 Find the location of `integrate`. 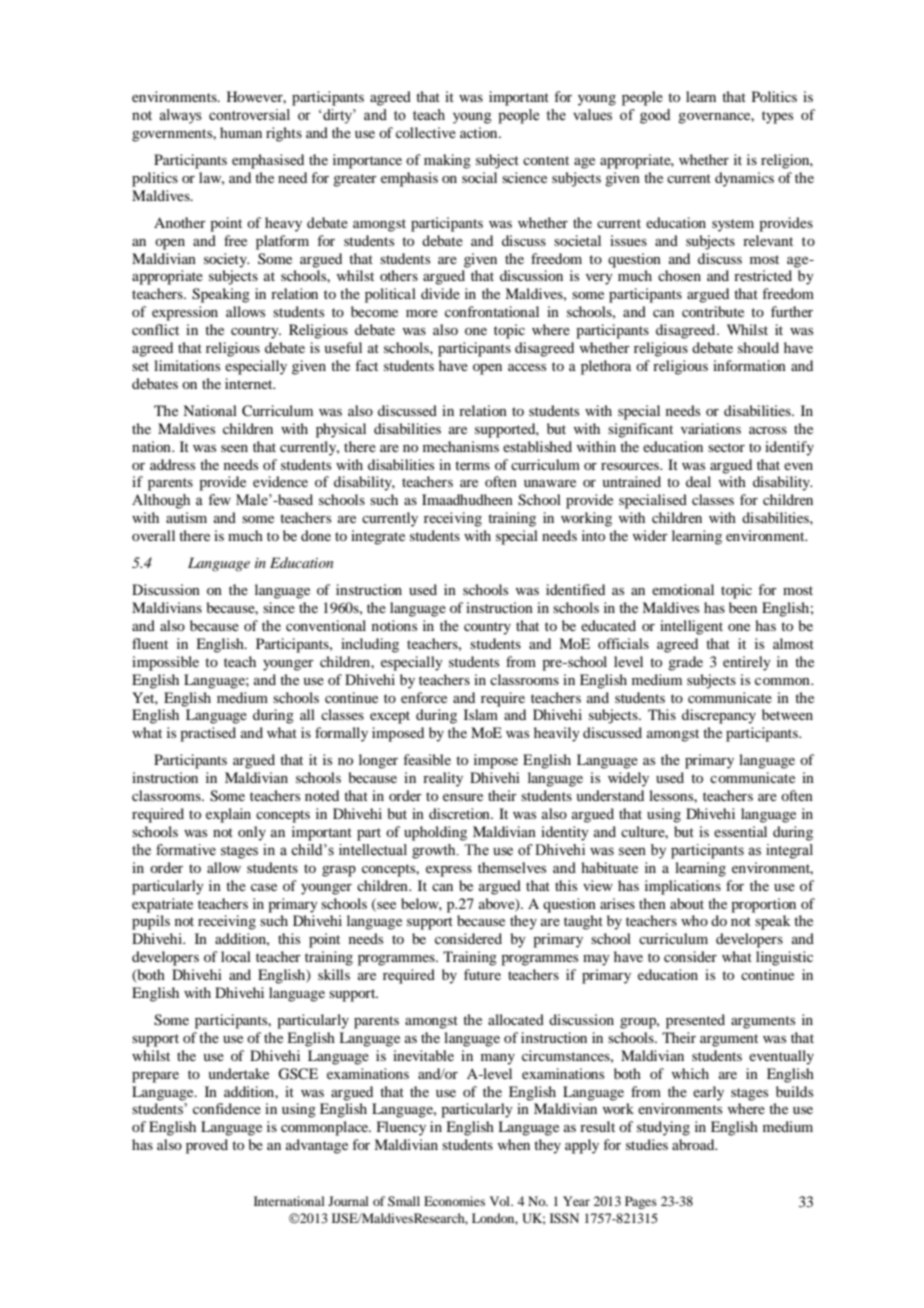

integrate is located at coordinates (378, 537).
